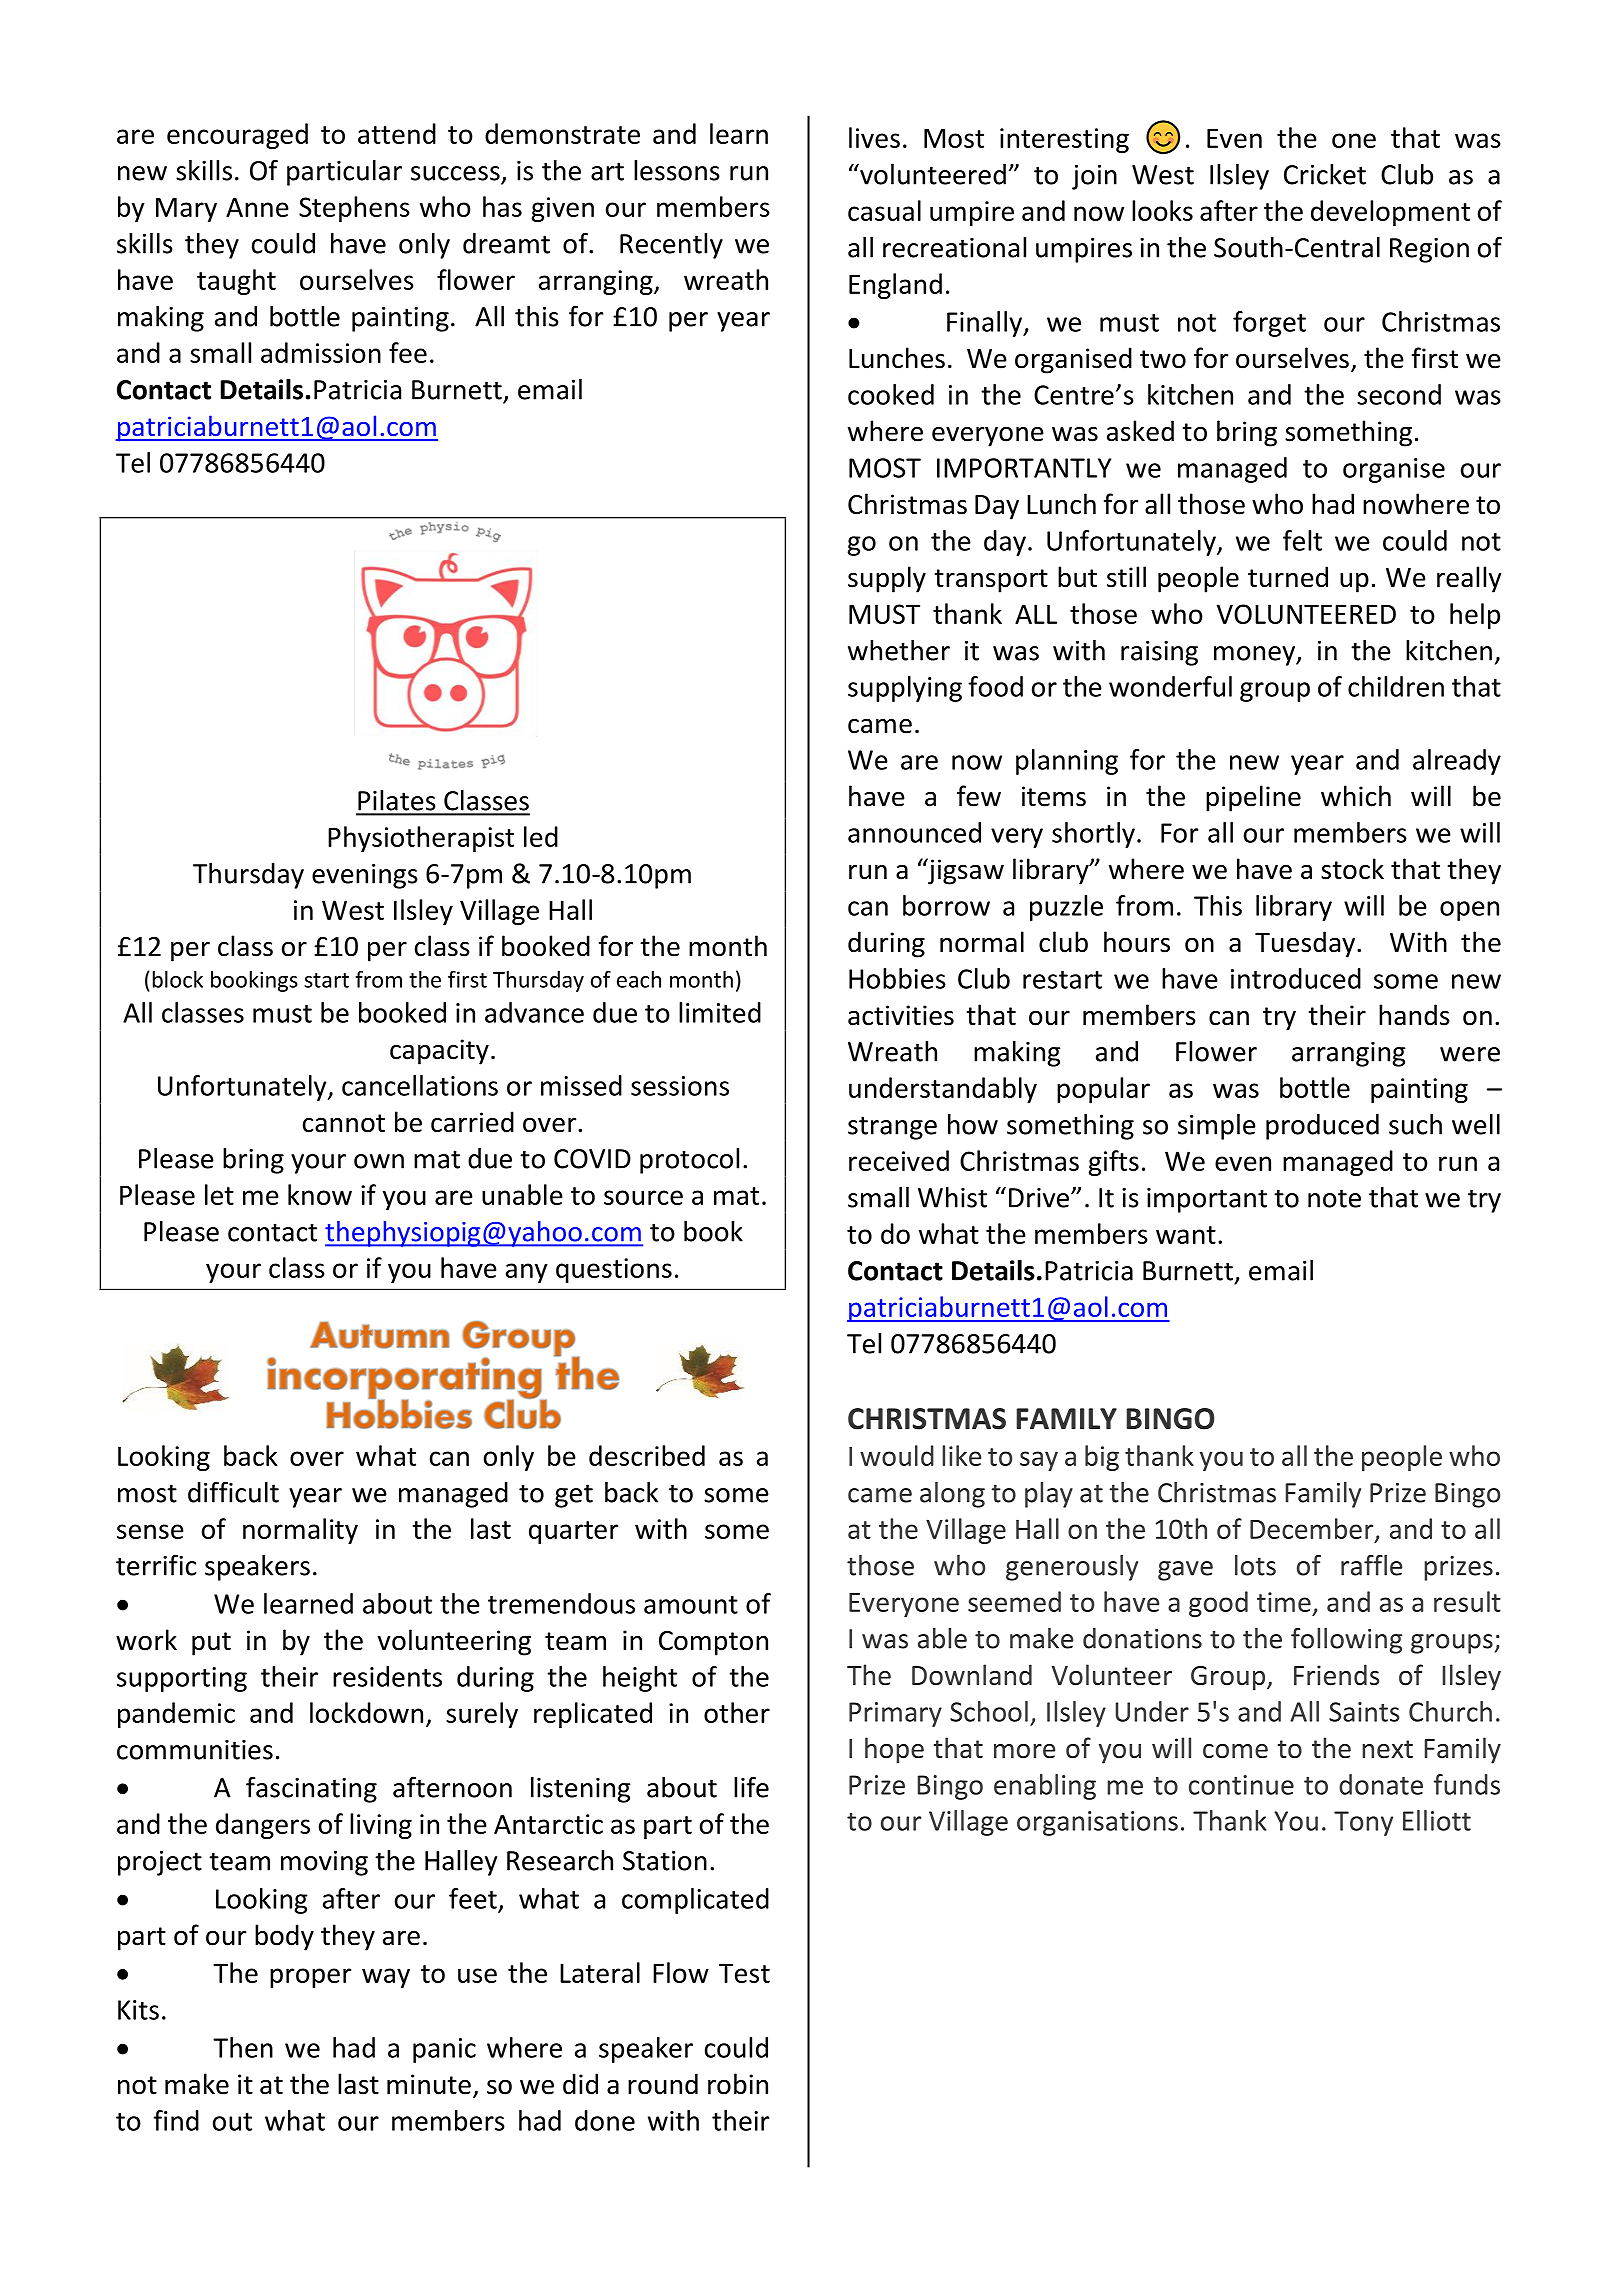  I want to click on Anne, so click(257, 207).
